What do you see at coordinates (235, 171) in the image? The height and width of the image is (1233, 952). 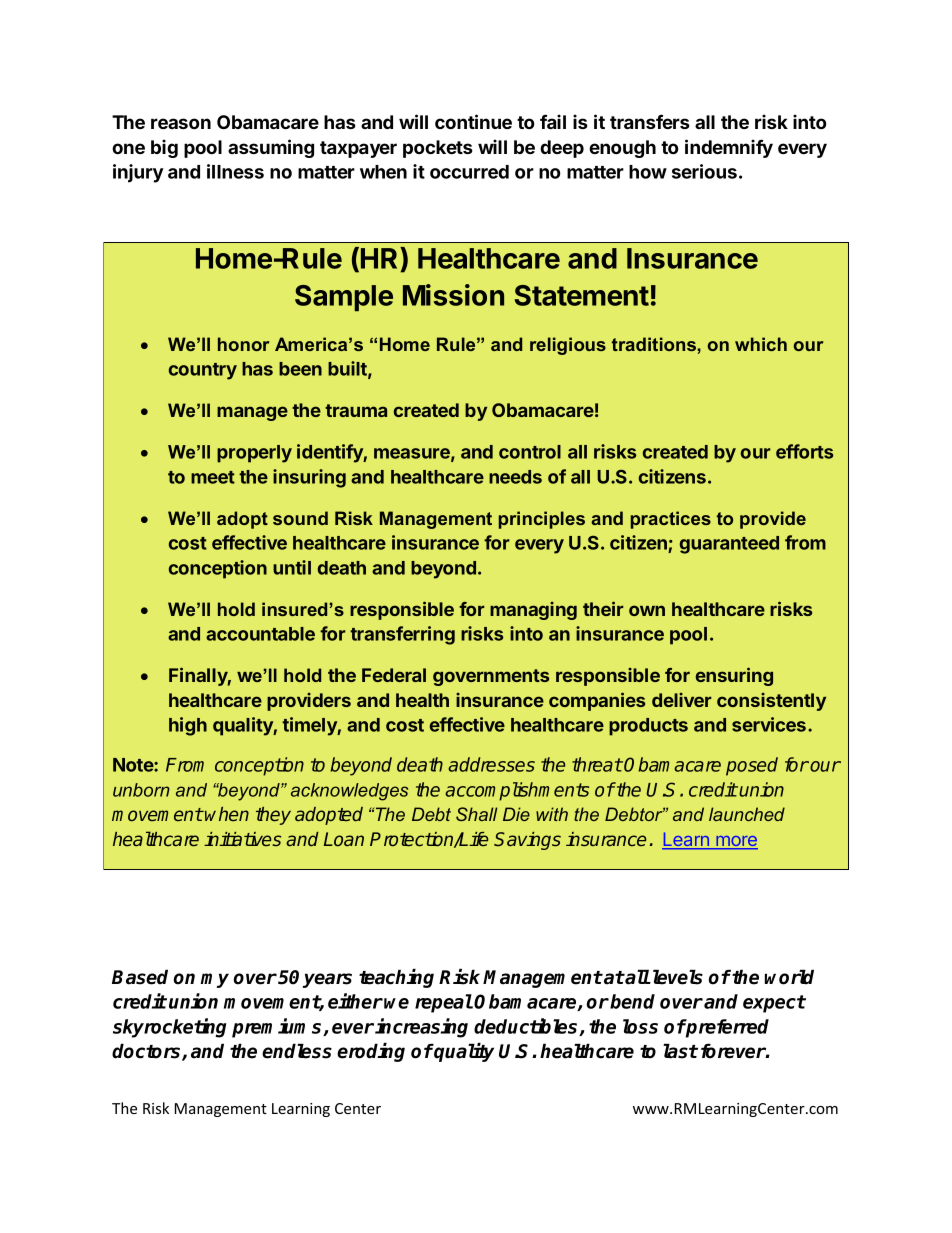 I see `illness` at bounding box center [235, 171].
